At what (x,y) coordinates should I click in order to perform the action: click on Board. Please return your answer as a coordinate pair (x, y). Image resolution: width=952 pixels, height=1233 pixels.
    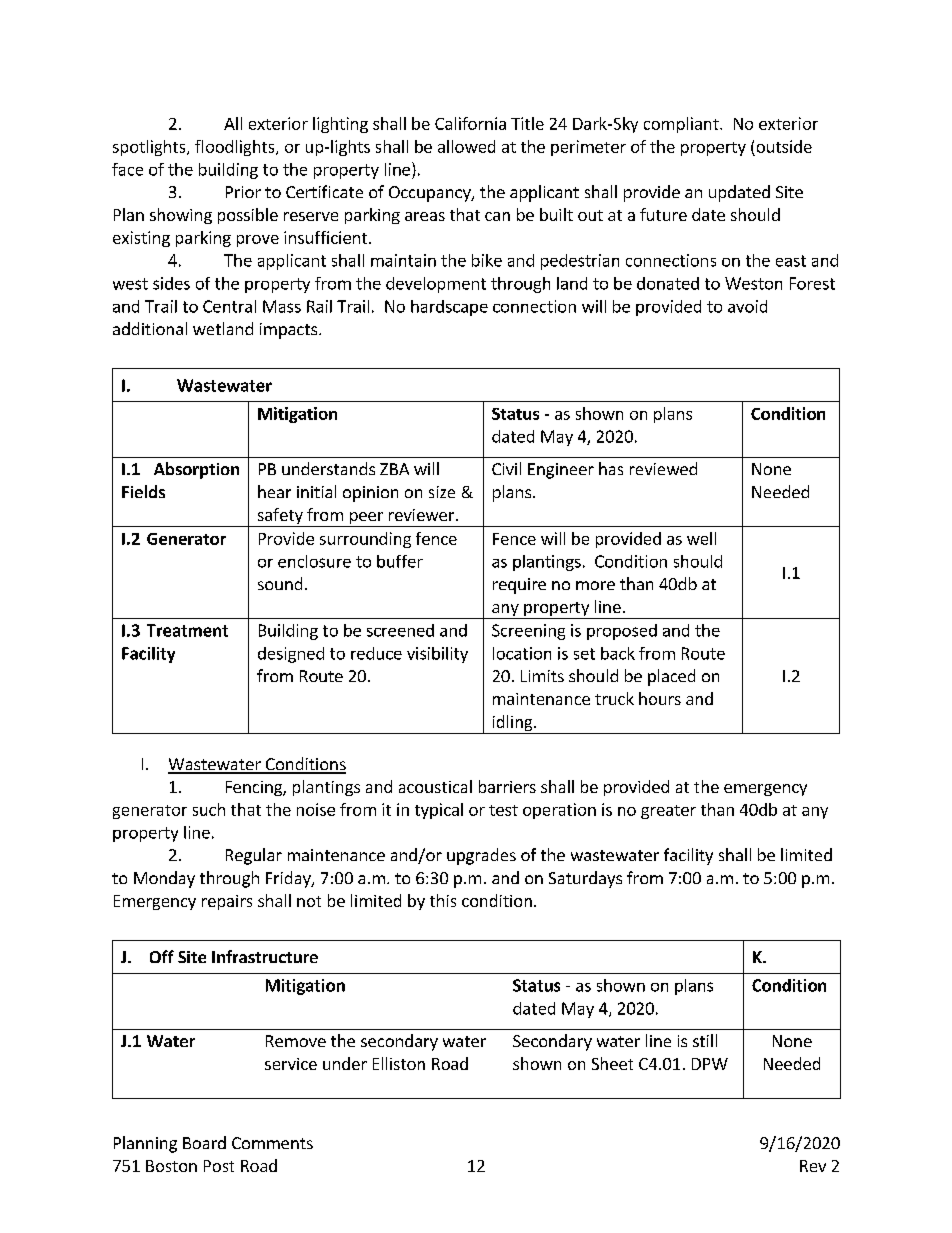
    Looking at the image, I should click on (204, 1142).
